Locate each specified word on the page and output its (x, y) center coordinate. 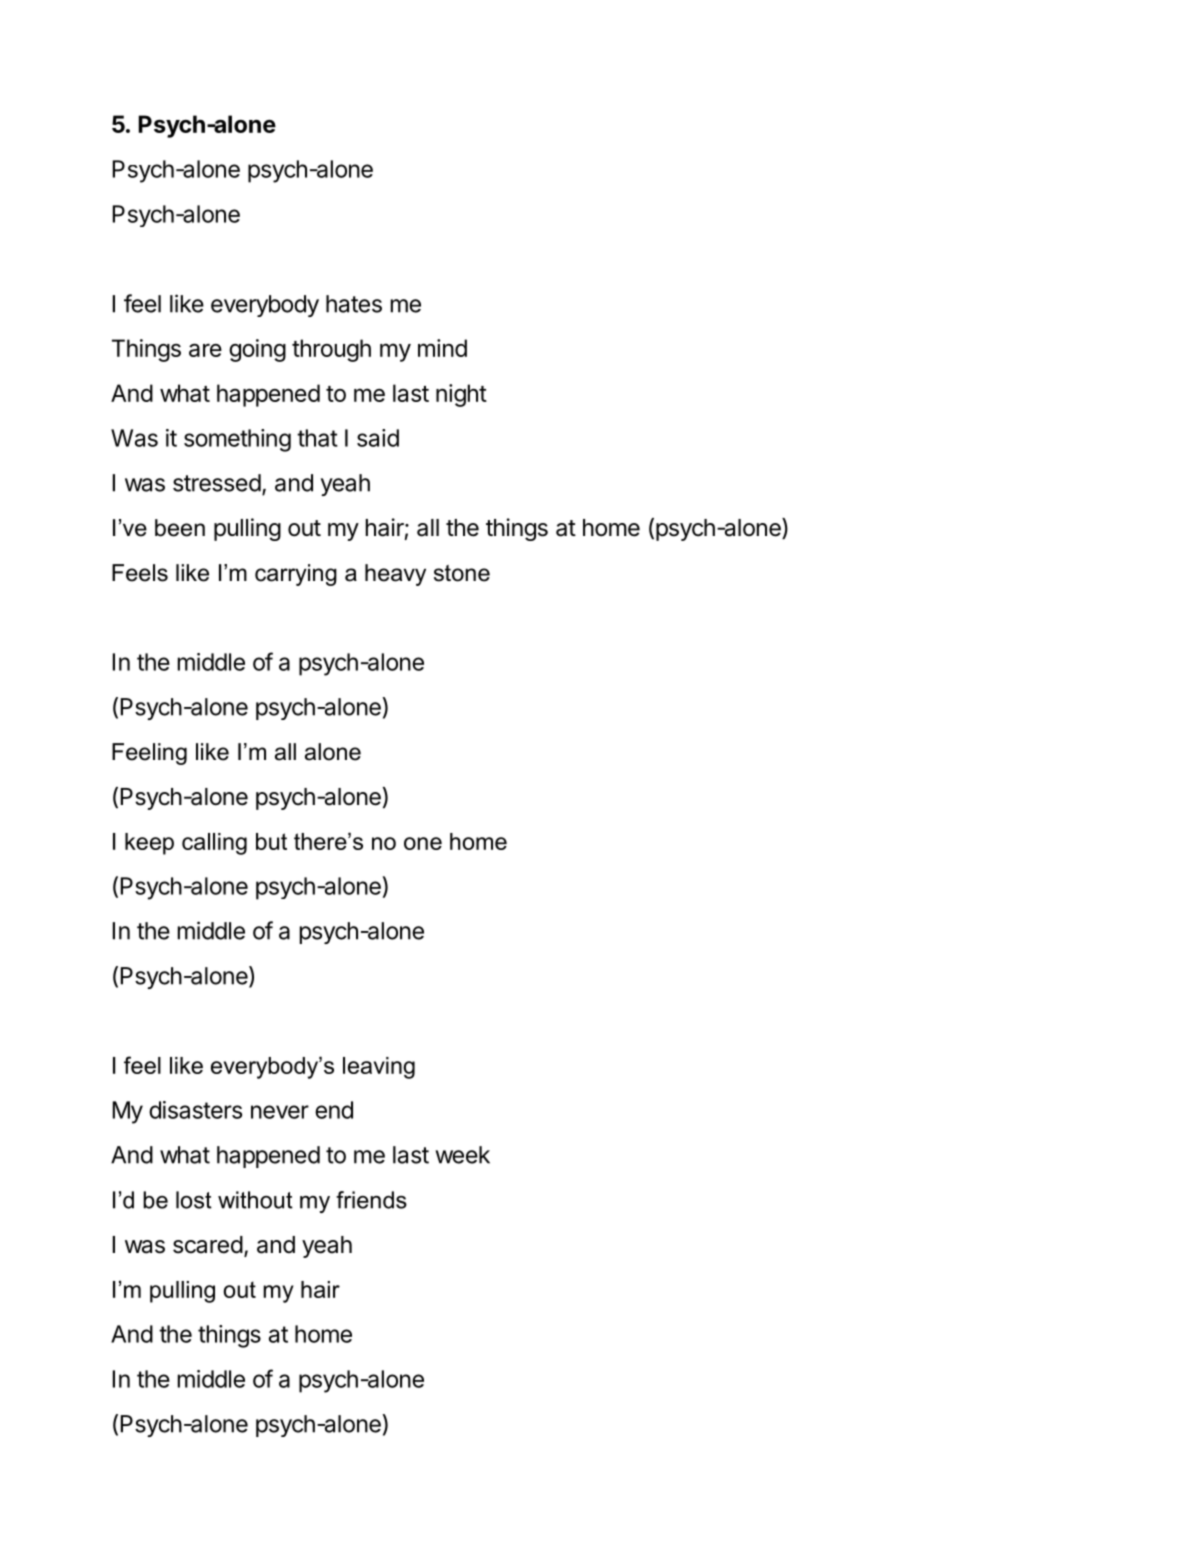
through (331, 350)
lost (194, 1200)
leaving (379, 1068)
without (255, 1200)
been (180, 528)
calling (214, 844)
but (271, 841)
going (257, 350)
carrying (296, 575)
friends (371, 1200)
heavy (395, 575)
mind (442, 348)
